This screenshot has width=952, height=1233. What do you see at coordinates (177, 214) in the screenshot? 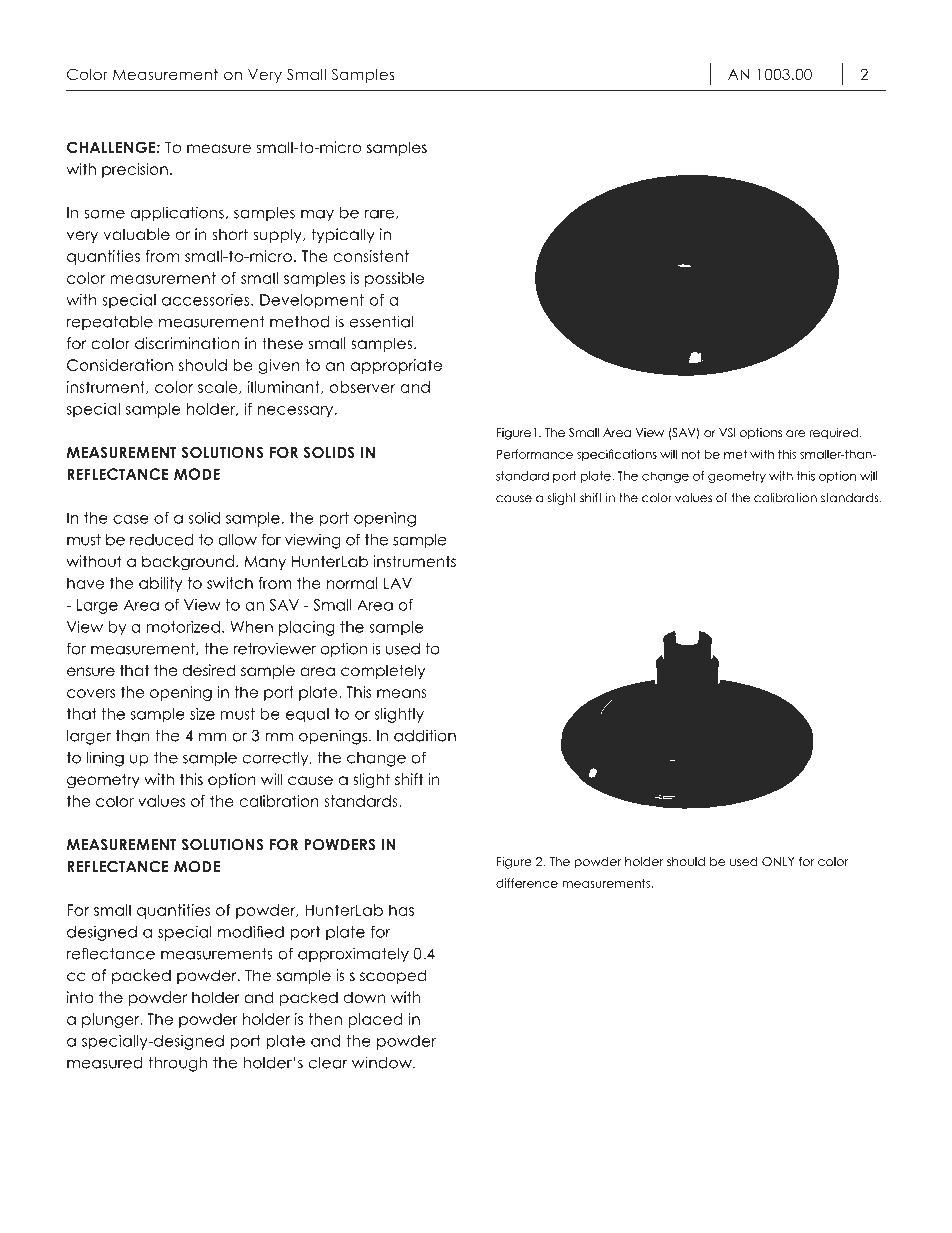
I see `applications` at bounding box center [177, 214].
